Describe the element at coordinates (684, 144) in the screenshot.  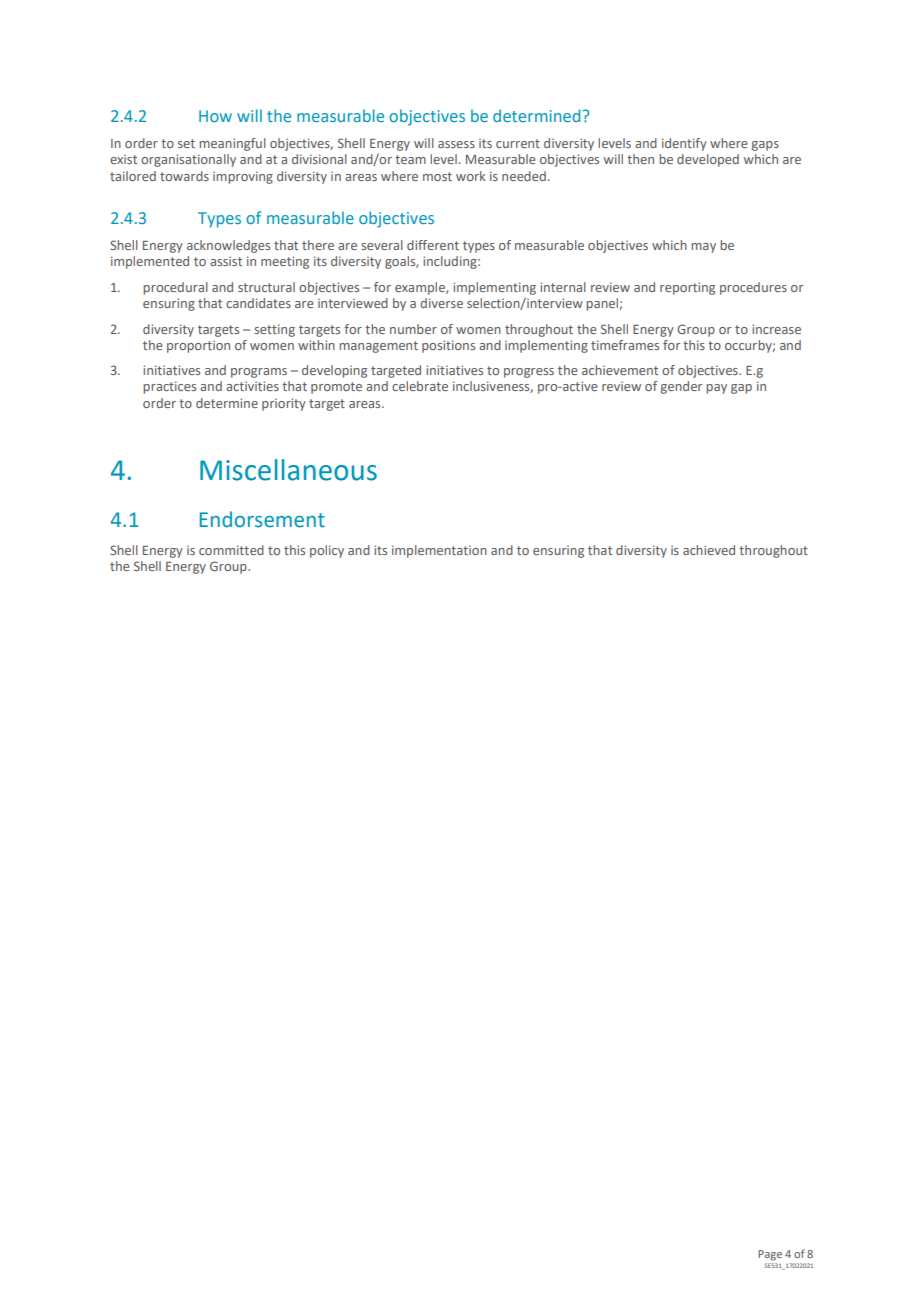
I see `identify` at that location.
